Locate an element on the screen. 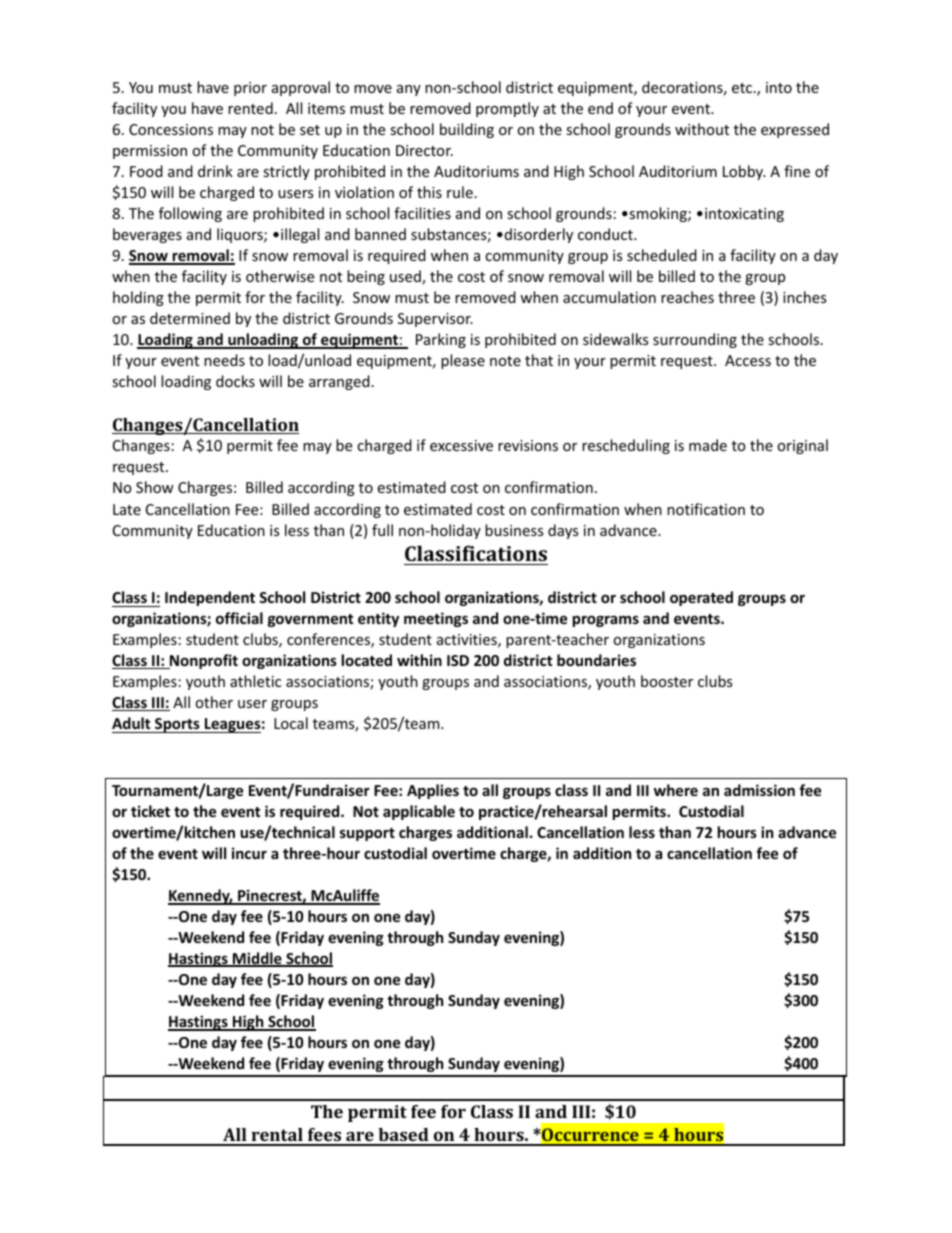 This screenshot has height=1233, width=952. support is located at coordinates (367, 834).
